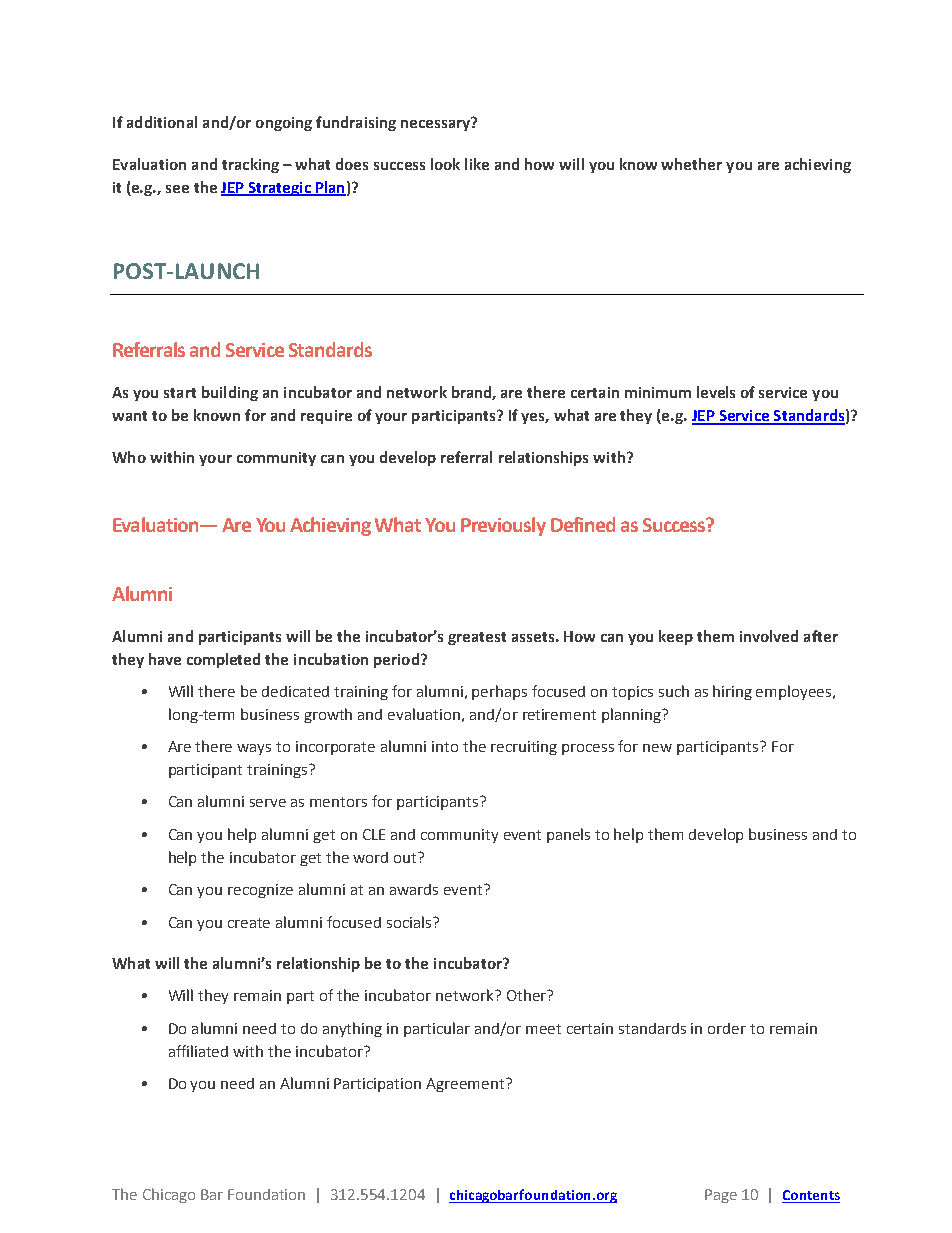 The width and height of the image is (952, 1233). Describe the element at coordinates (691, 164) in the image. I see `whether` at that location.
